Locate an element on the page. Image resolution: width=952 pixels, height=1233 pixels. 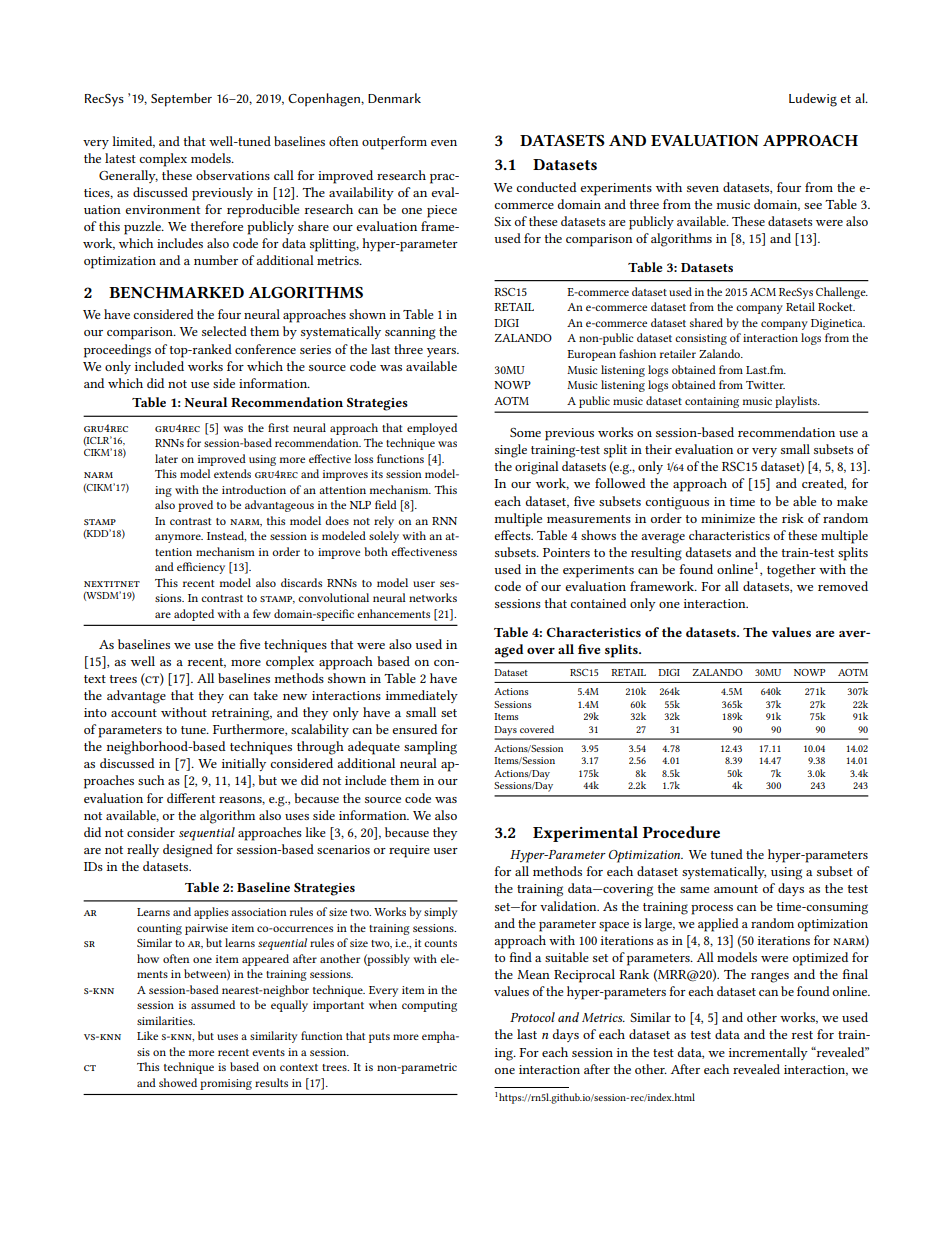
see is located at coordinates (813, 206).
